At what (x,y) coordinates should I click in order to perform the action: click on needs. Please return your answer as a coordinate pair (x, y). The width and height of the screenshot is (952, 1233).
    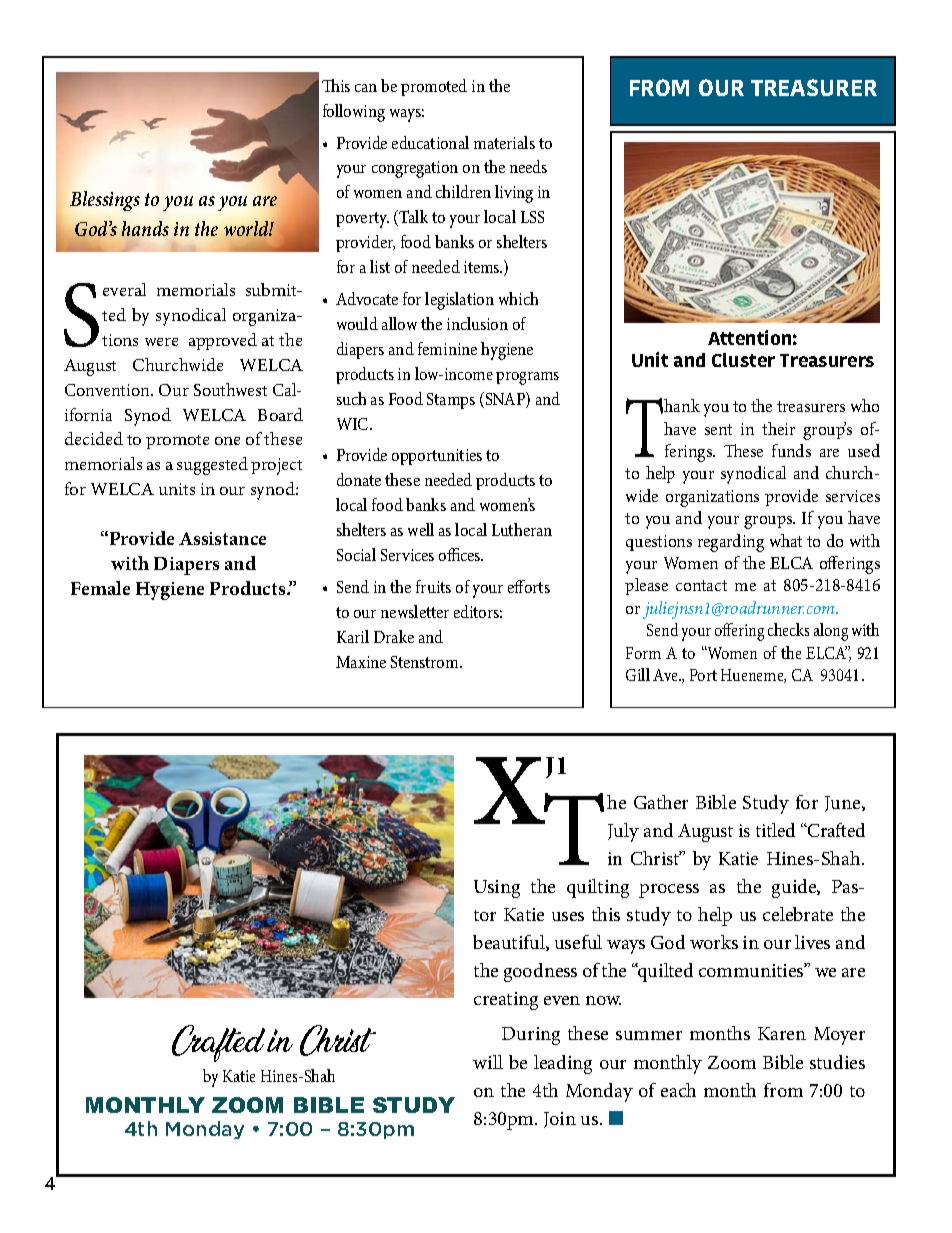
    Looking at the image, I should click on (528, 166).
